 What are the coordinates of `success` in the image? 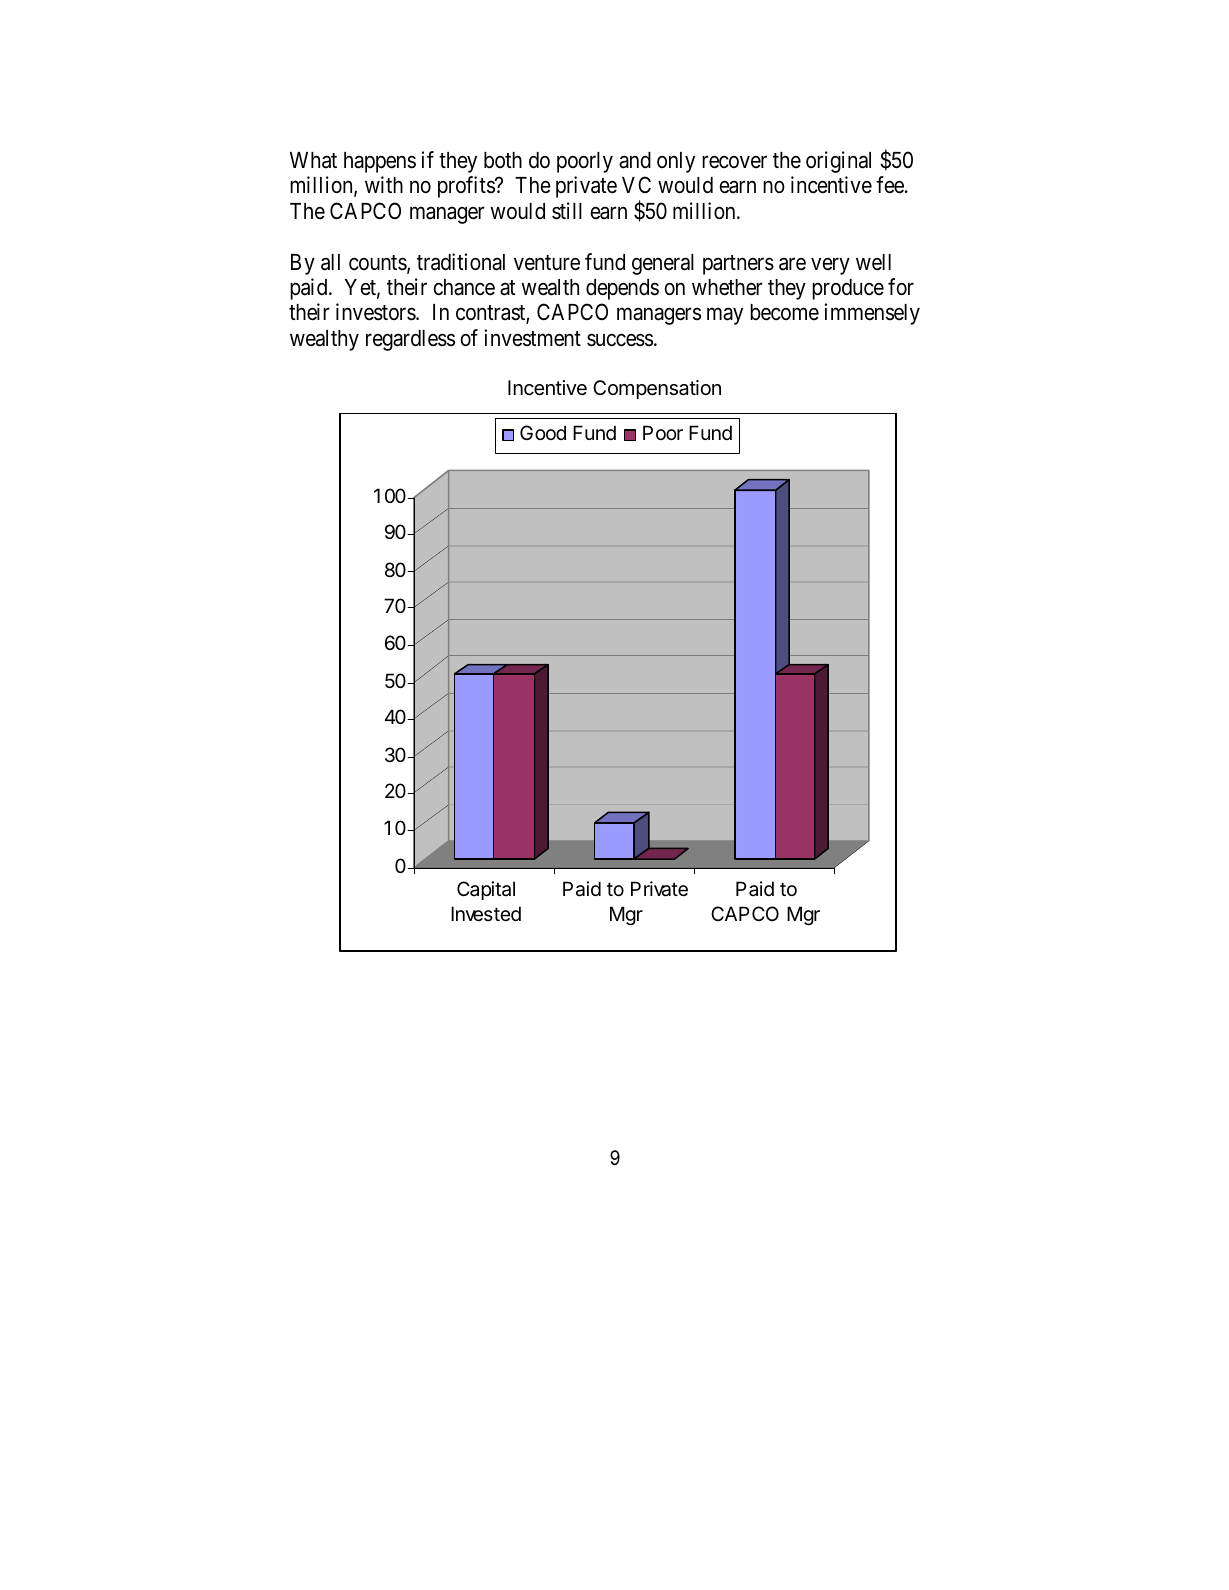 It's located at (620, 340).
